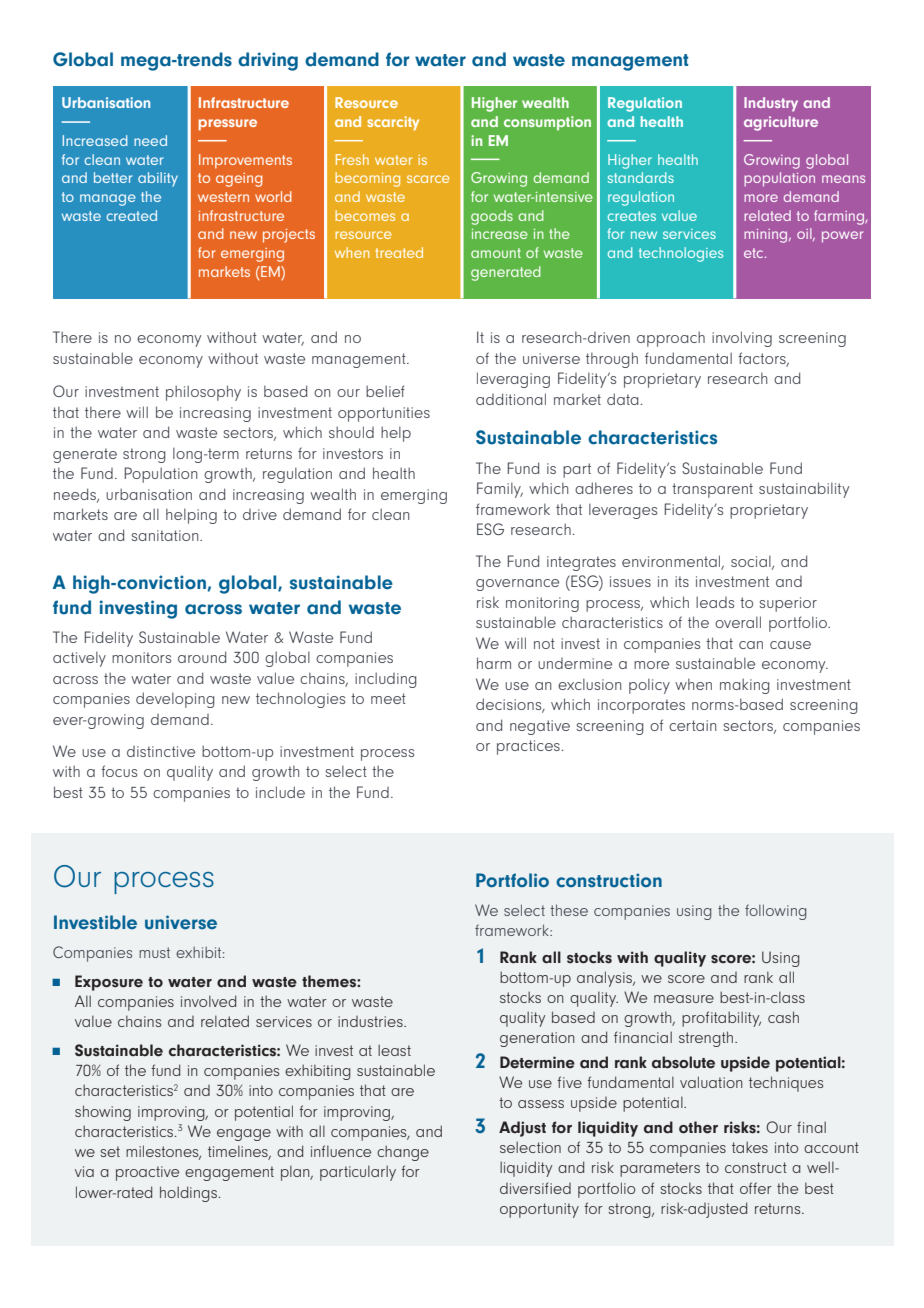  Describe the element at coordinates (141, 657) in the document. I see `monitors` at that location.
